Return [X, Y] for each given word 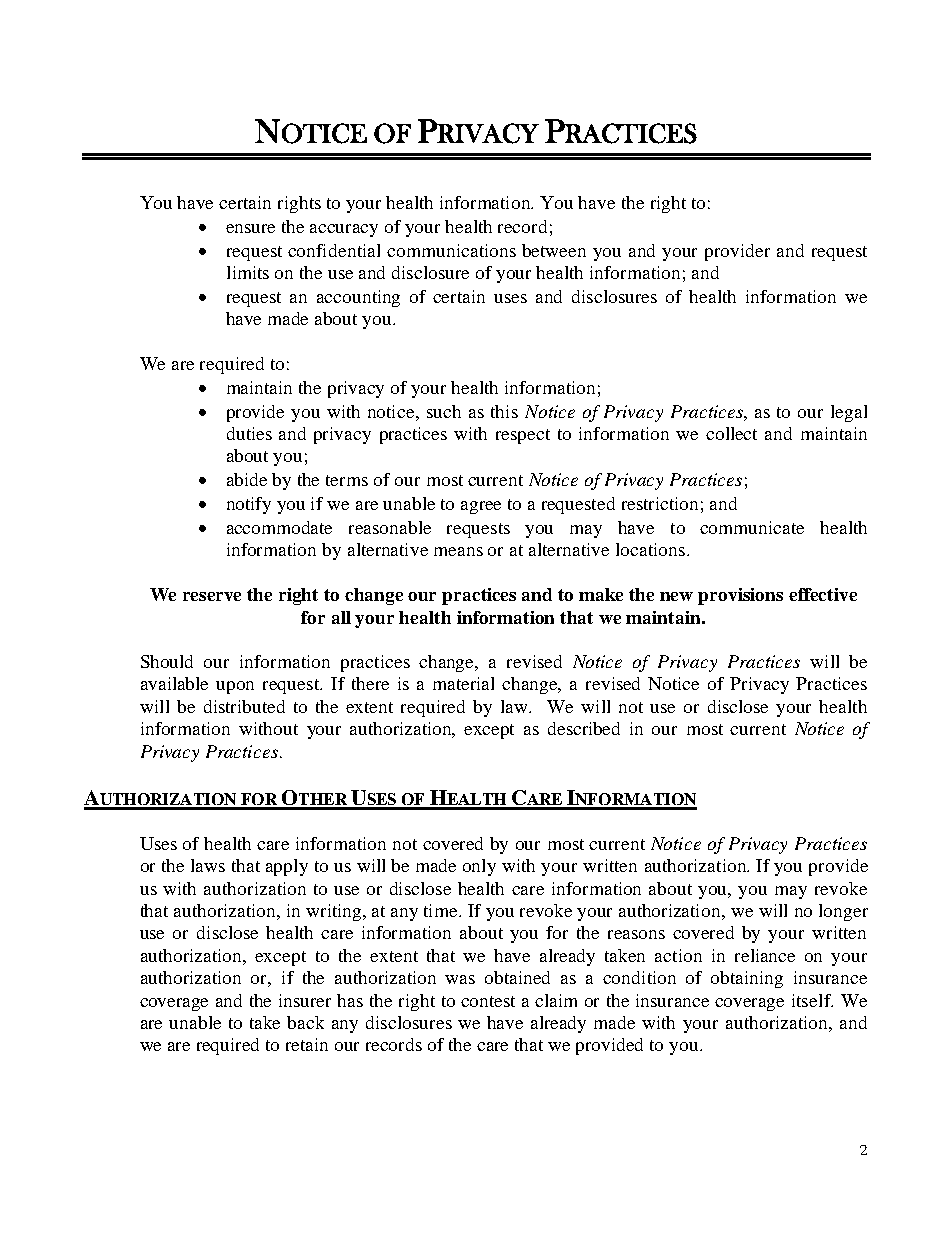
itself [812, 1000]
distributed [244, 706]
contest [488, 1001]
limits [248, 272]
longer [843, 912]
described [584, 728]
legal [849, 413]
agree [481, 507]
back [305, 1022]
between [554, 250]
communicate [752, 527]
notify [249, 505]
